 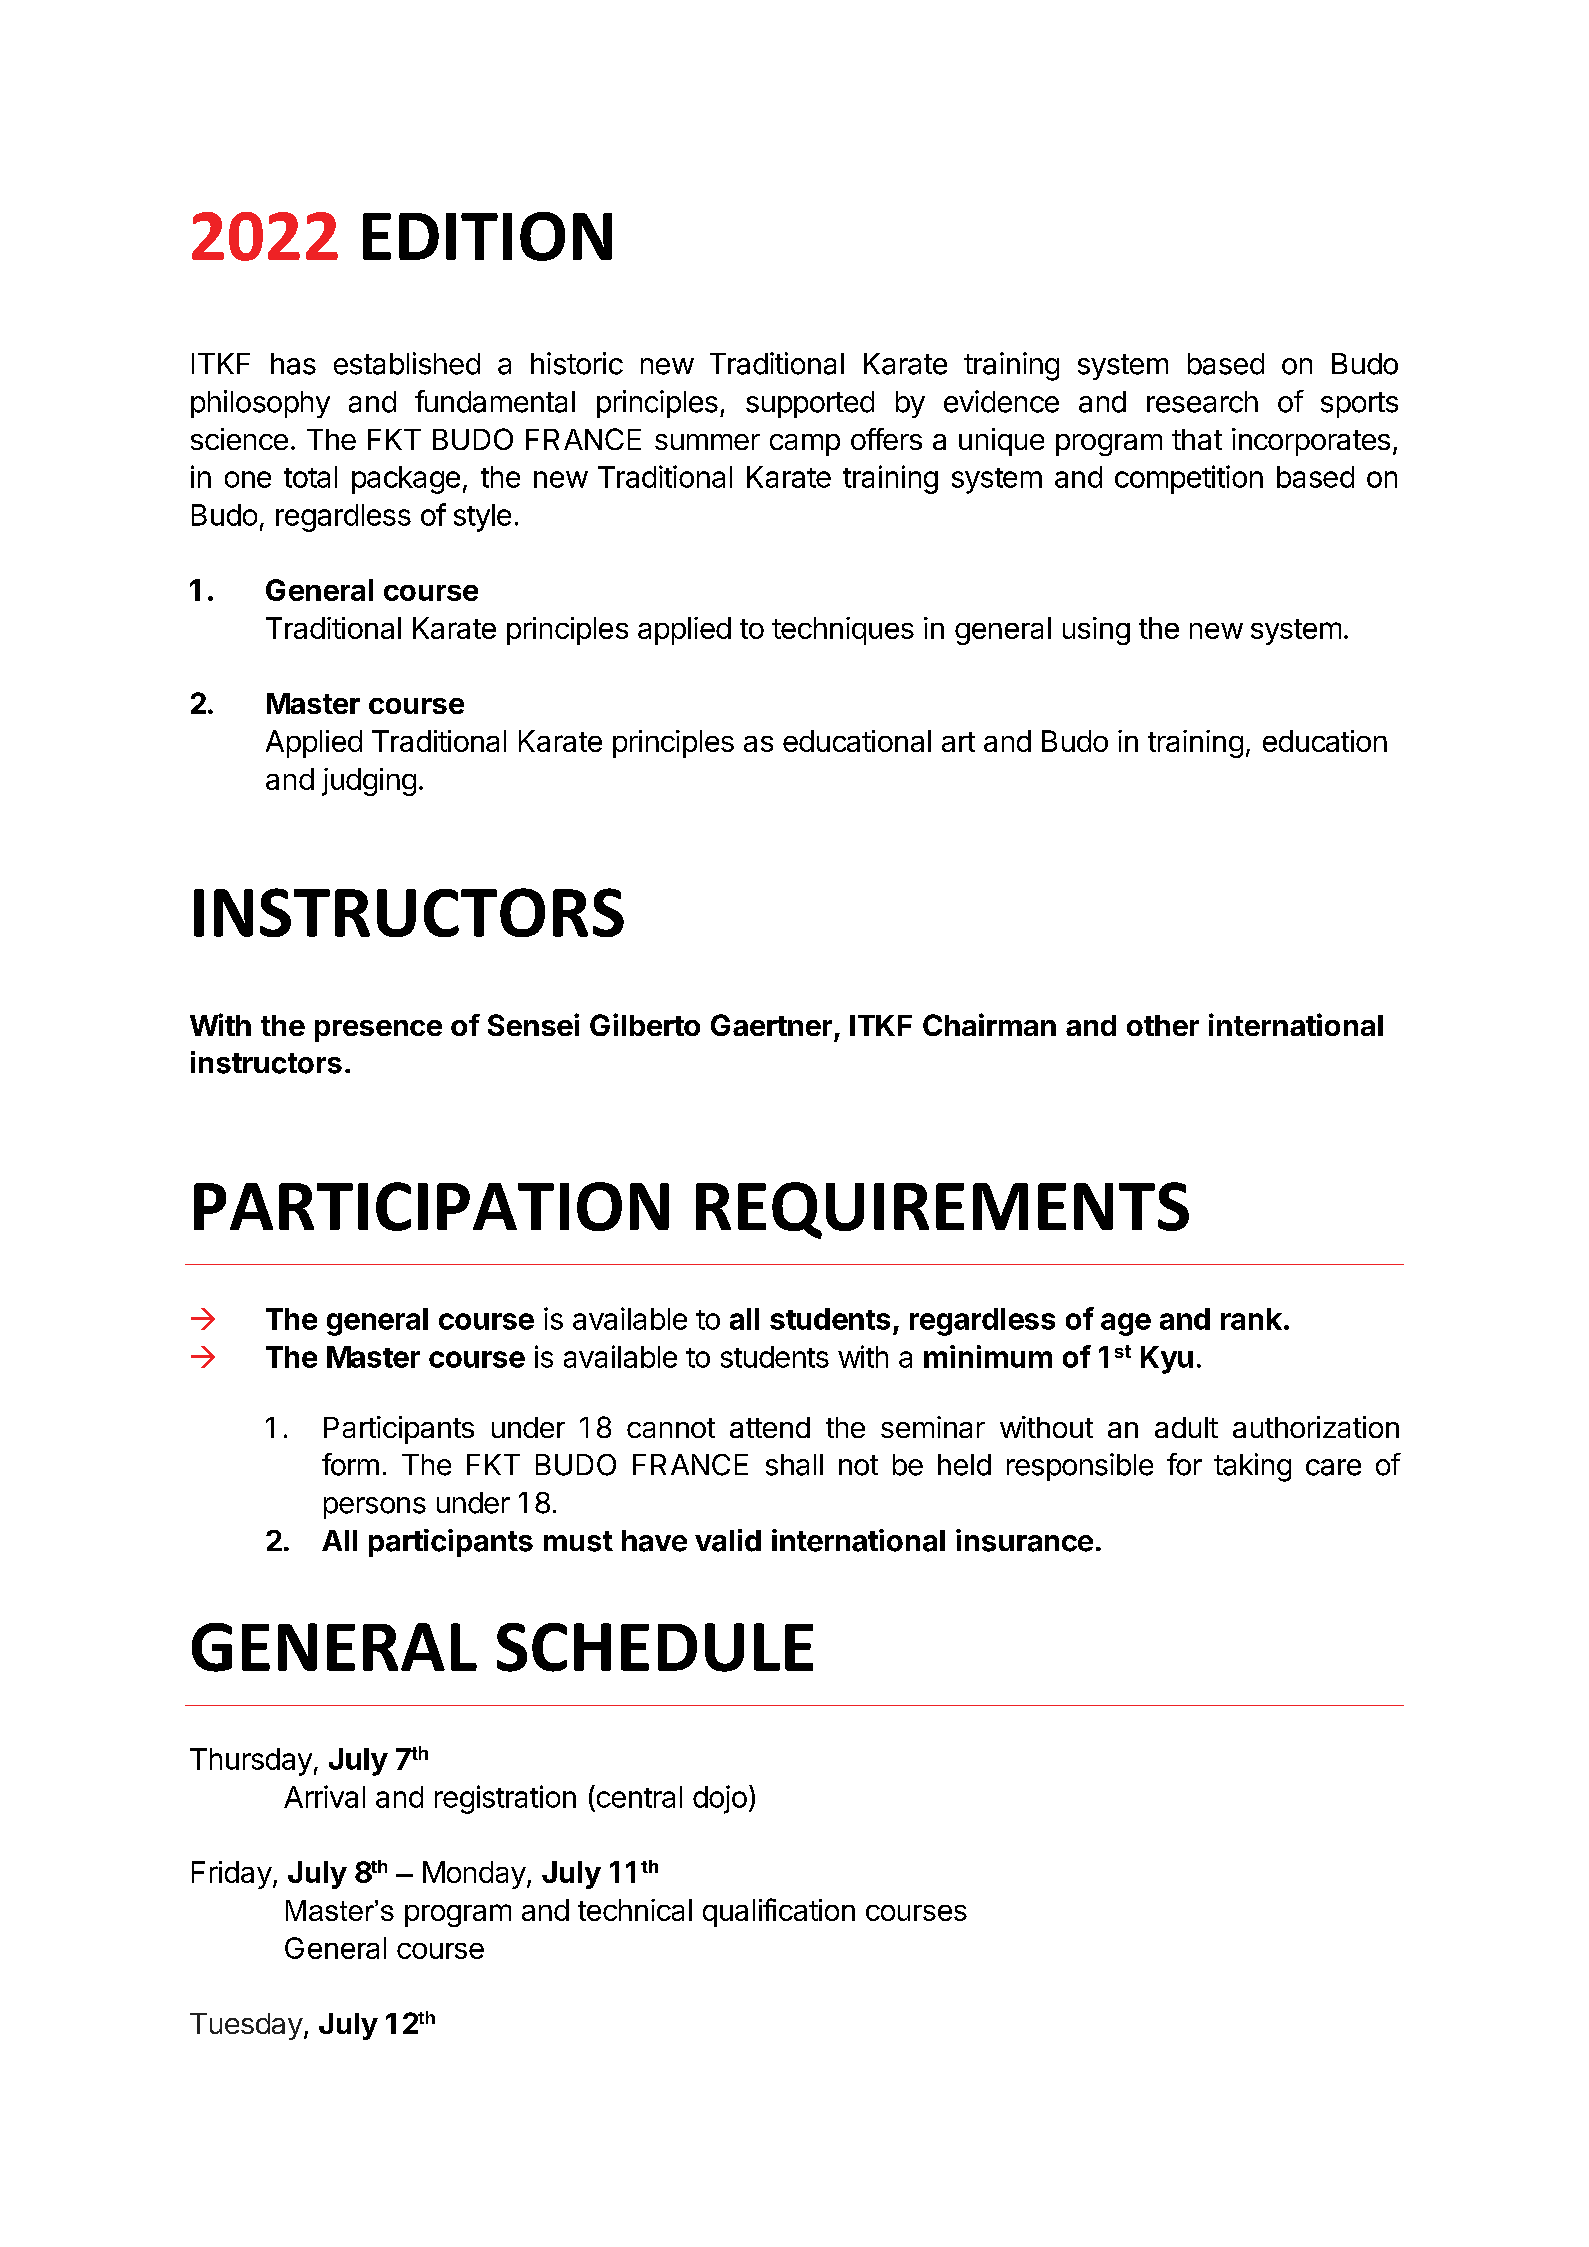 I want to click on established, so click(x=407, y=363).
